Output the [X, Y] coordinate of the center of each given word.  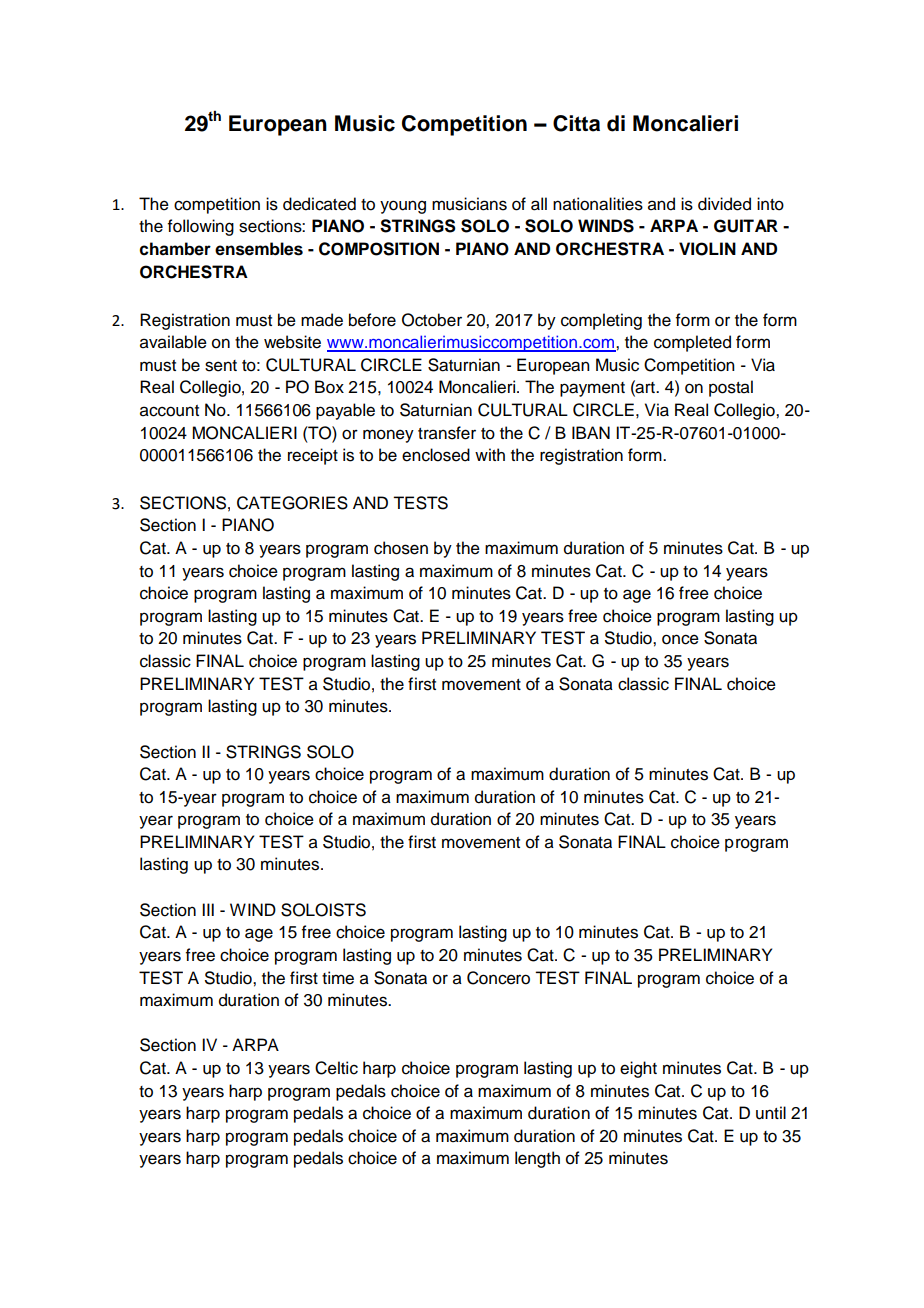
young [403, 207]
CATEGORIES [292, 503]
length [537, 1159]
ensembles [259, 249]
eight [638, 1069]
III [208, 909]
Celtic [336, 1068]
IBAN [591, 432]
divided [724, 204]
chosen [401, 548]
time [338, 978]
